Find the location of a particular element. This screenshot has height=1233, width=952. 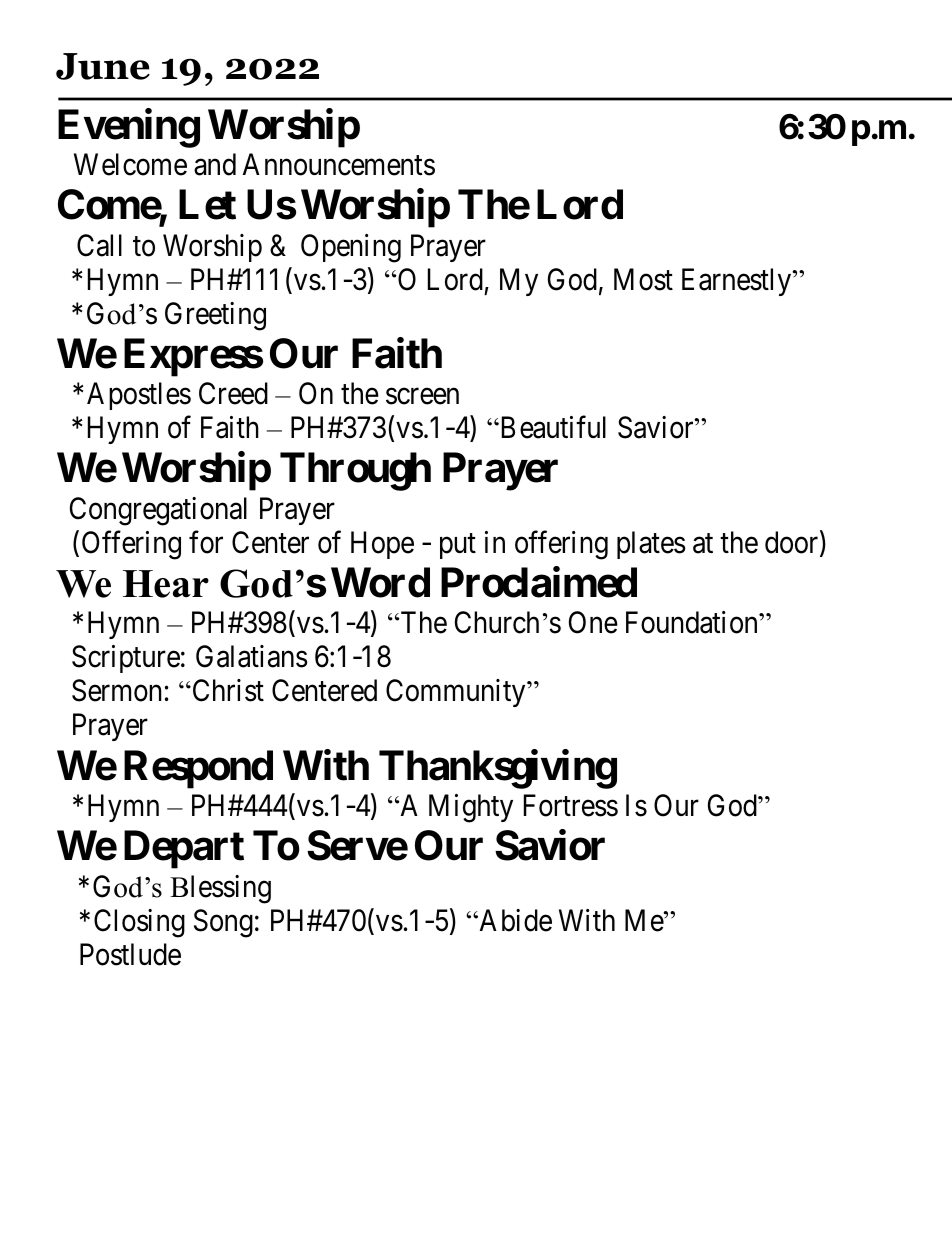

Most is located at coordinates (643, 279).
